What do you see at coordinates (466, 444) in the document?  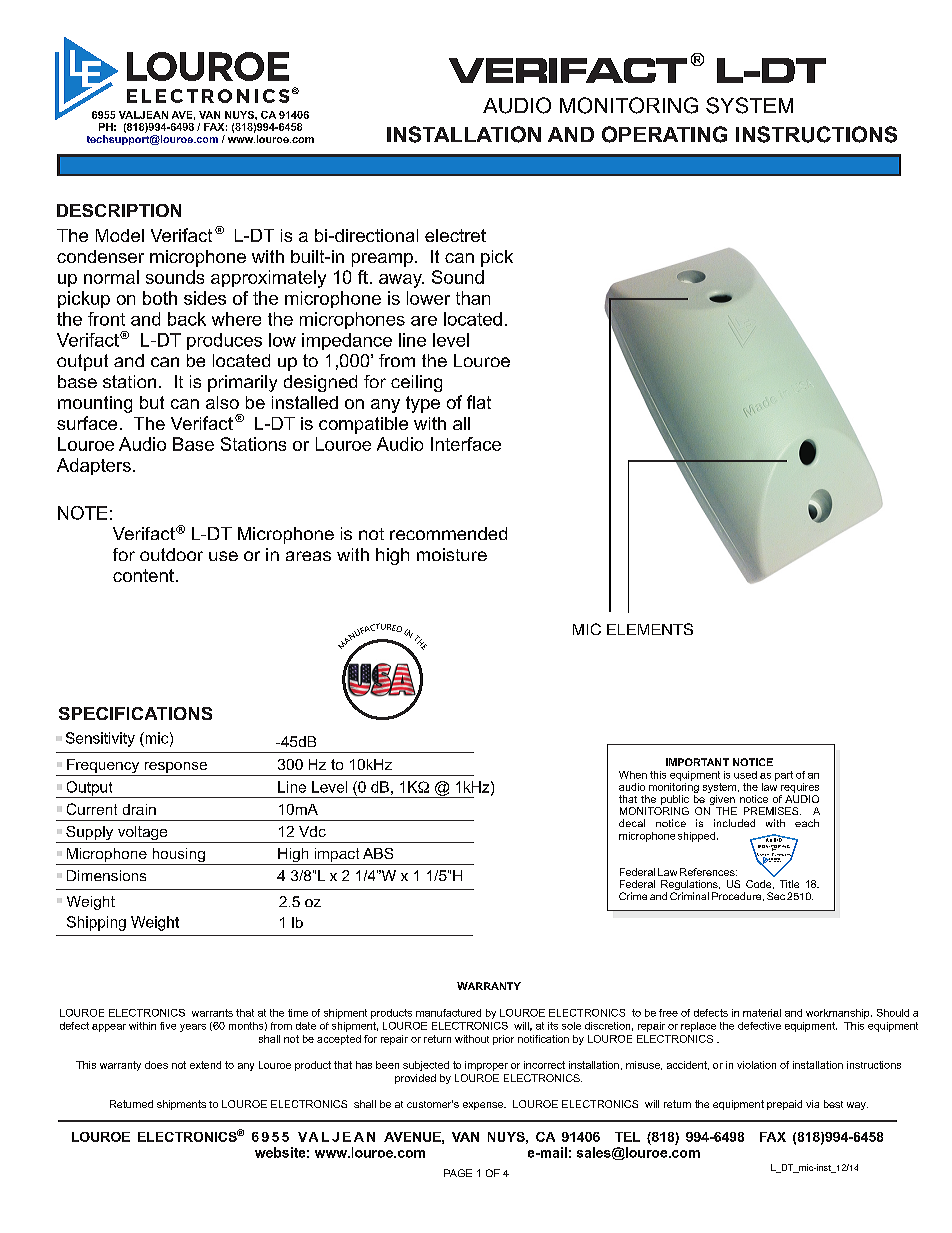 I see `Interface` at bounding box center [466, 444].
